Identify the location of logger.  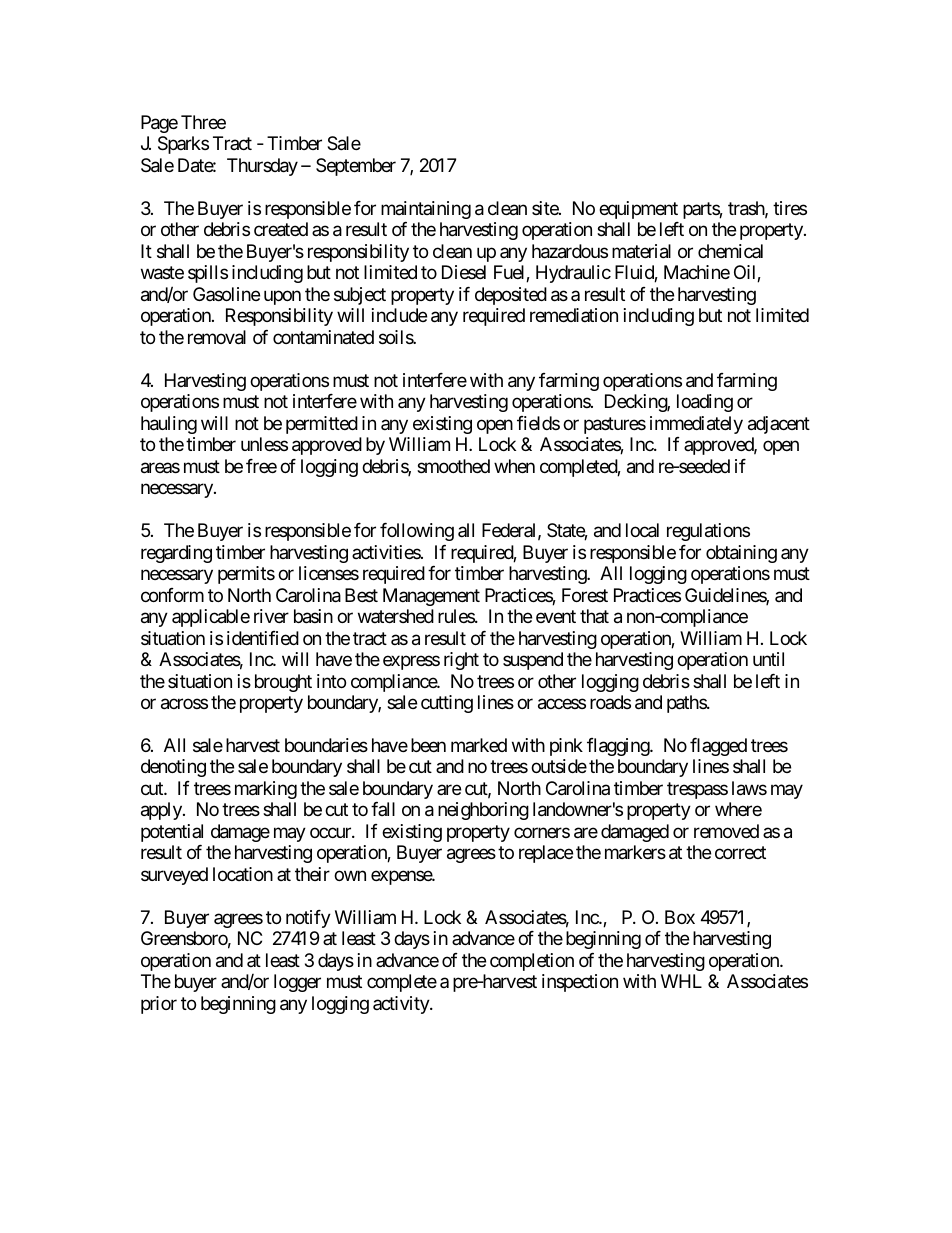
(297, 983).
